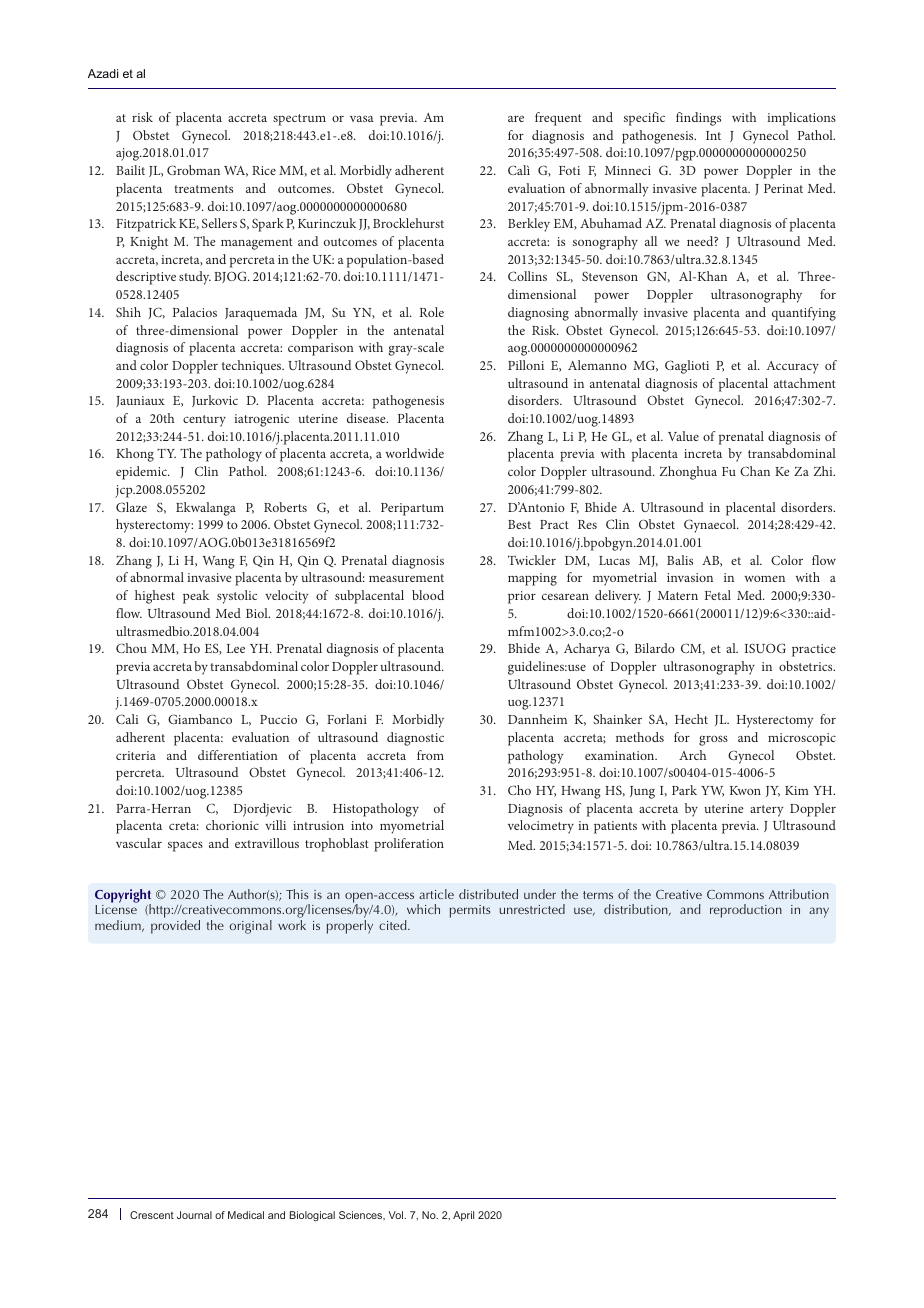  I want to click on Lee, so click(236, 648).
